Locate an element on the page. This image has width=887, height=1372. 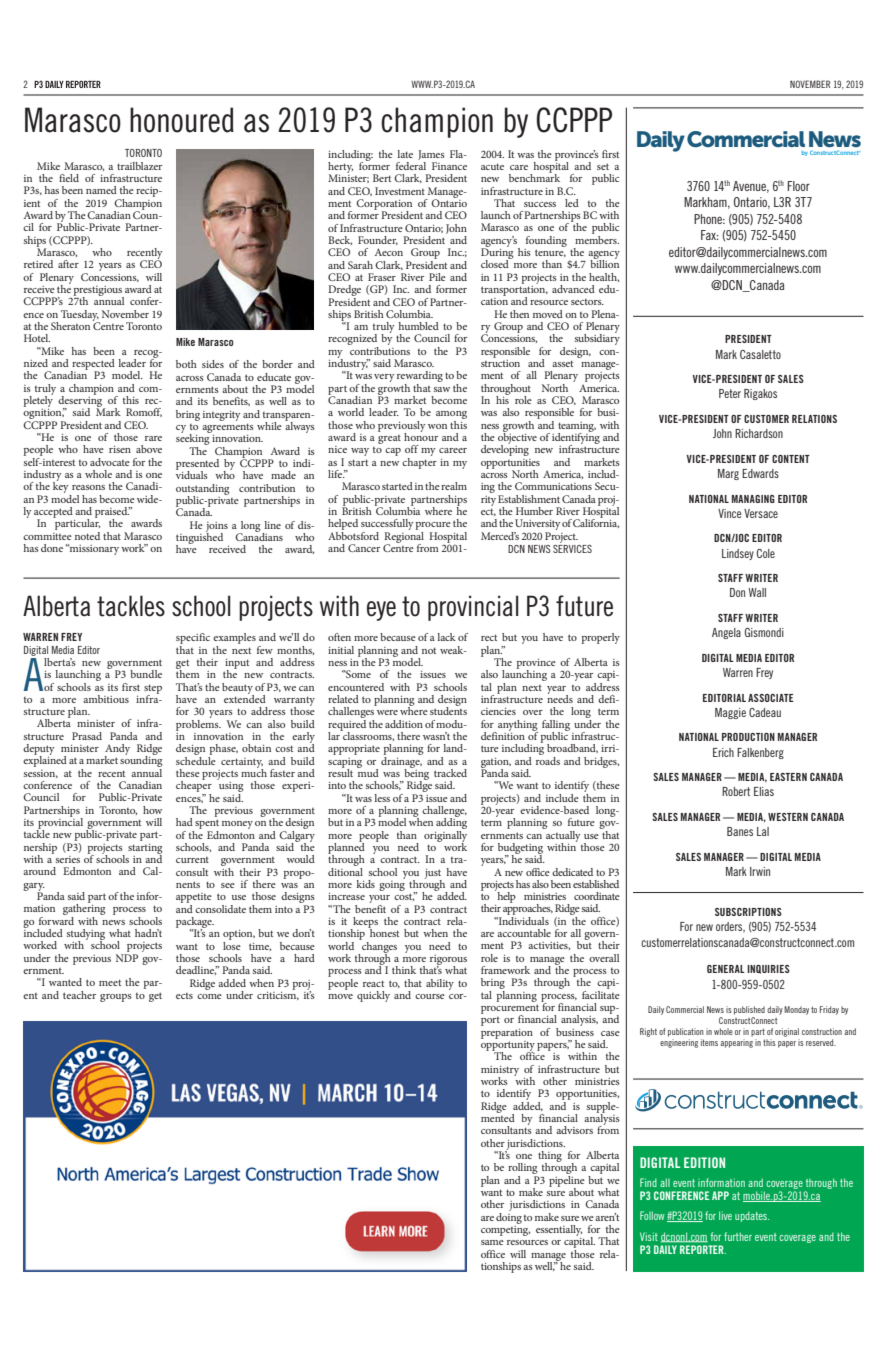
teacher is located at coordinates (79, 995).
